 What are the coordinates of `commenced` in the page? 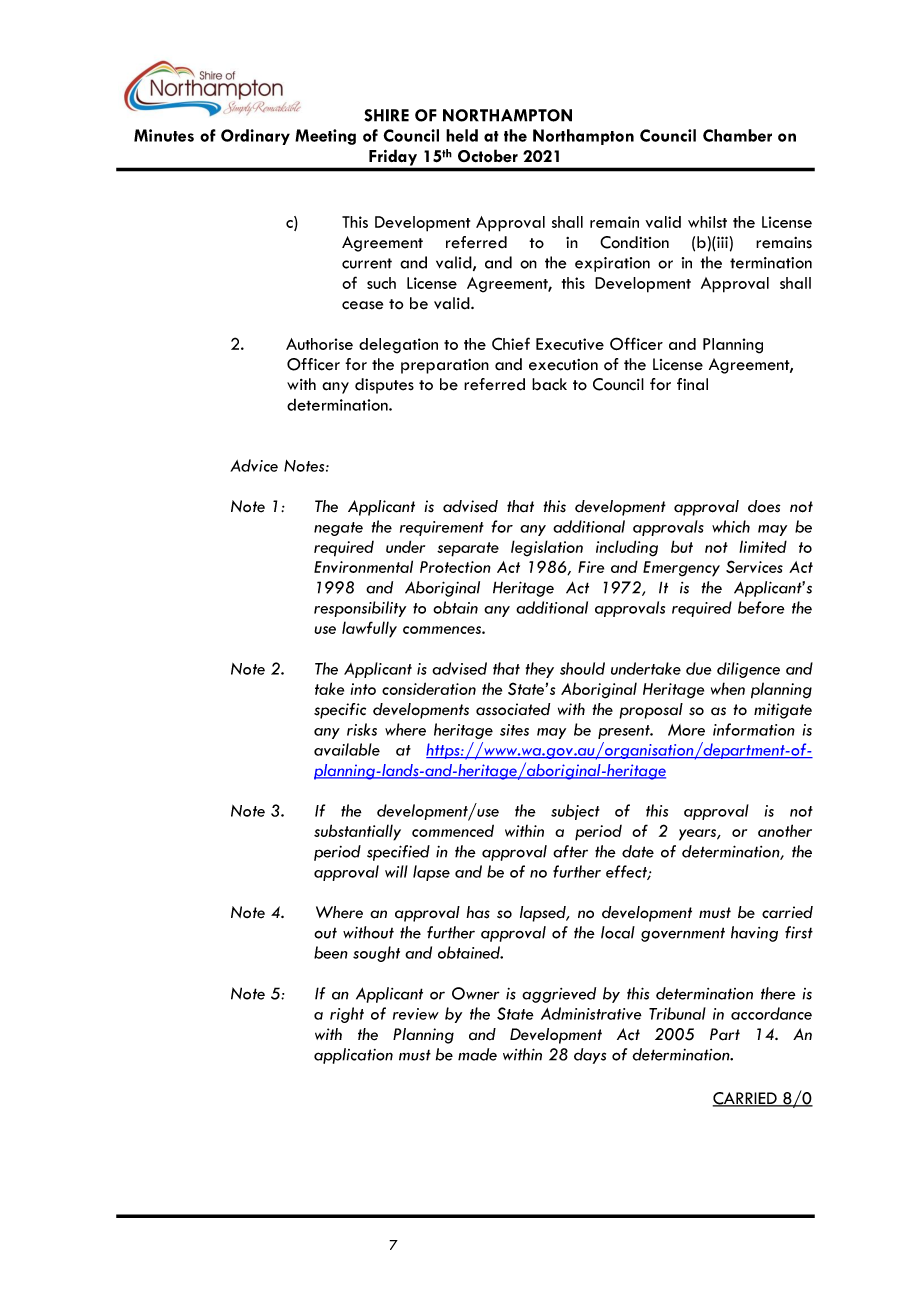 It's located at (453, 830).
